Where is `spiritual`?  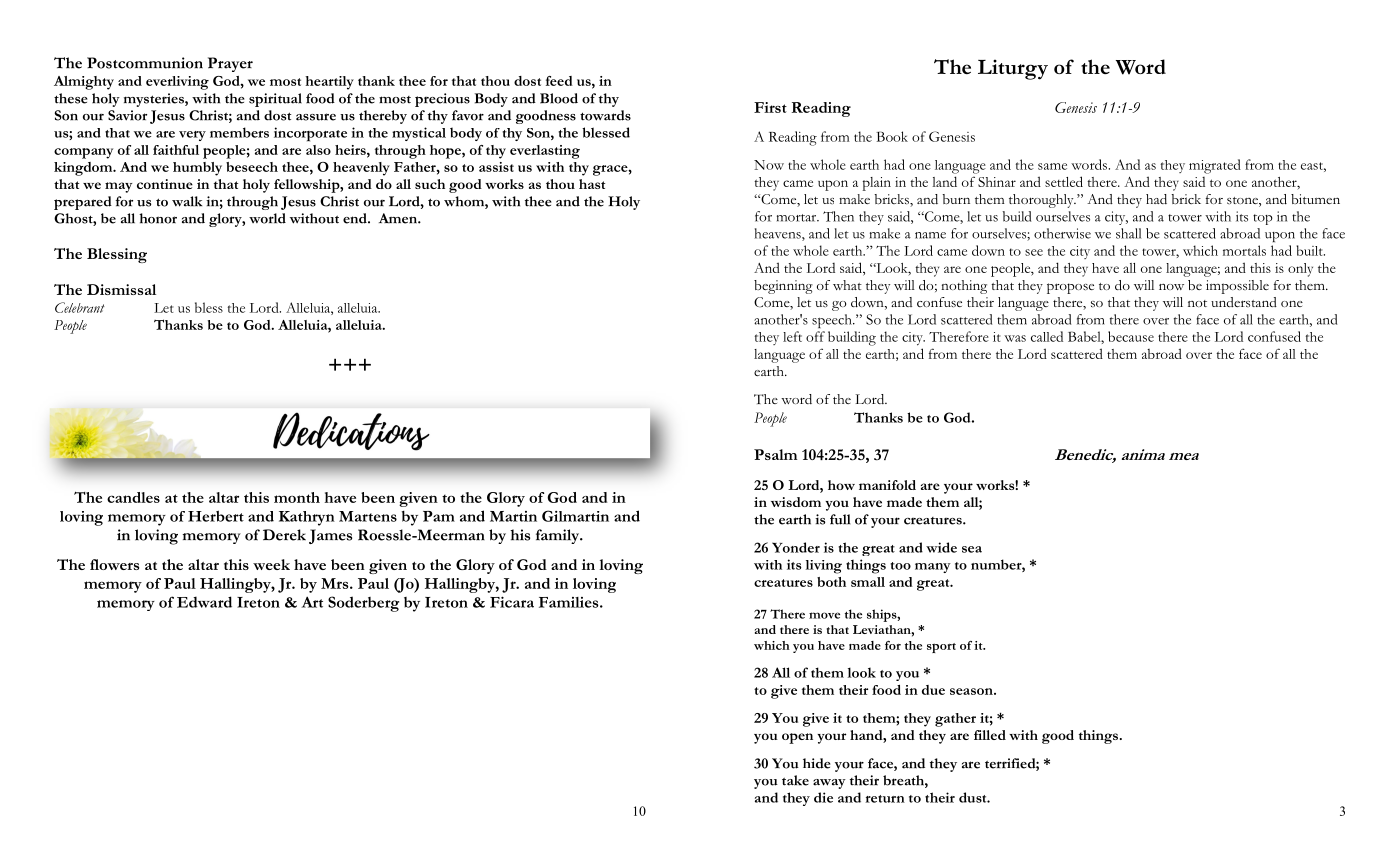 spiritual is located at coordinates (275, 100).
